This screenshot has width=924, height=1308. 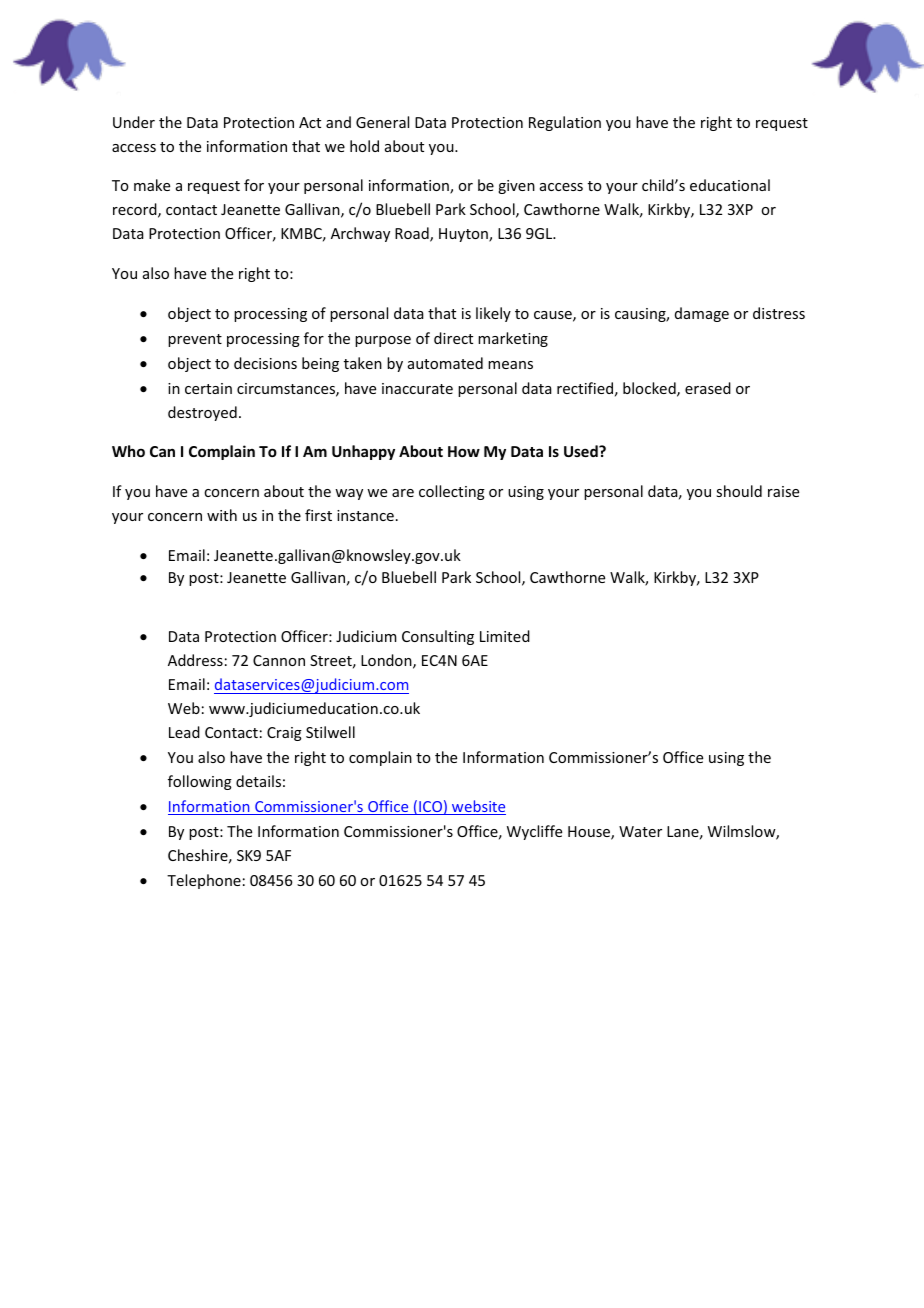 I want to click on should, so click(x=739, y=491).
